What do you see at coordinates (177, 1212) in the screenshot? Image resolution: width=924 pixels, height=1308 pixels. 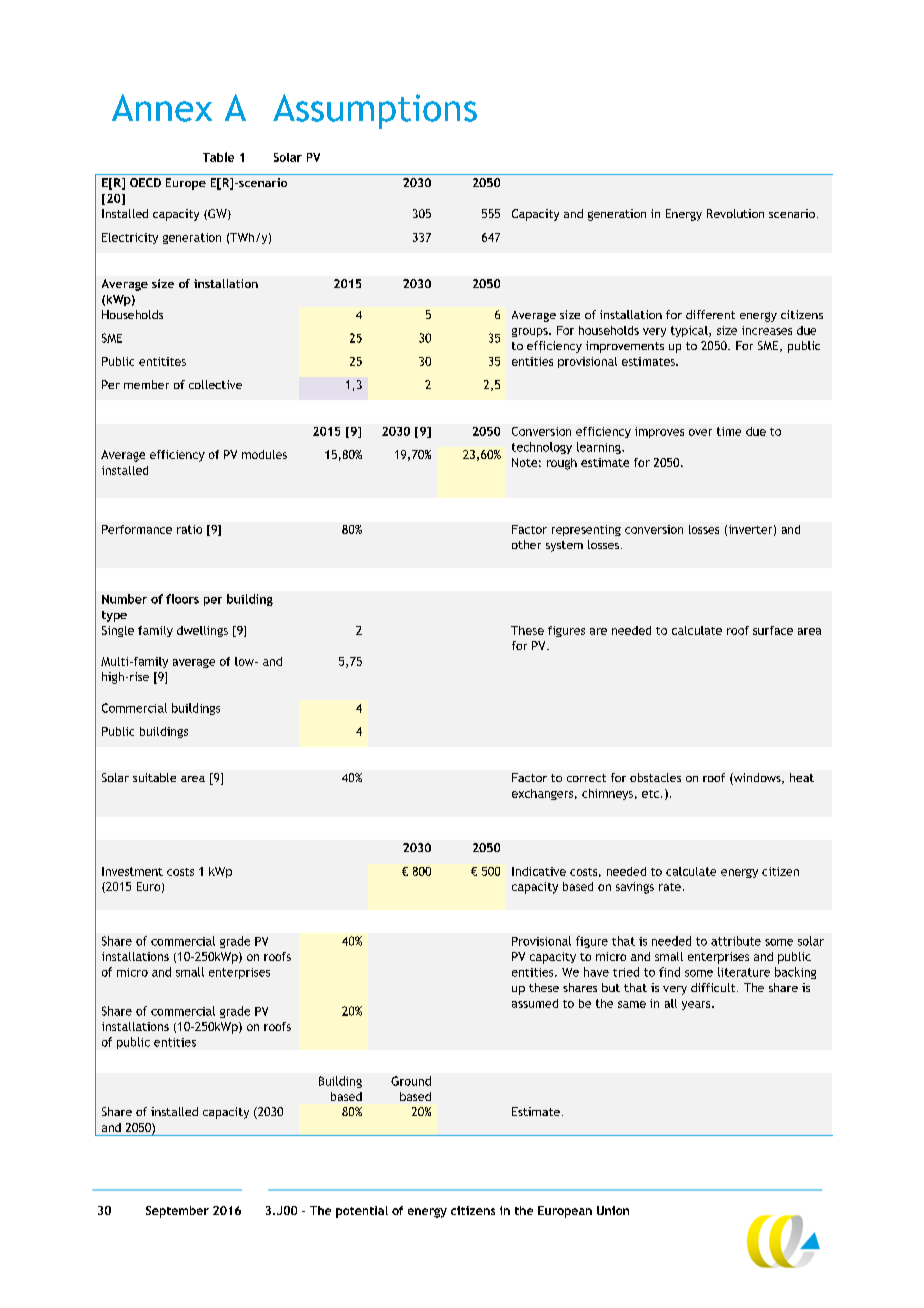 I see `September` at bounding box center [177, 1212].
